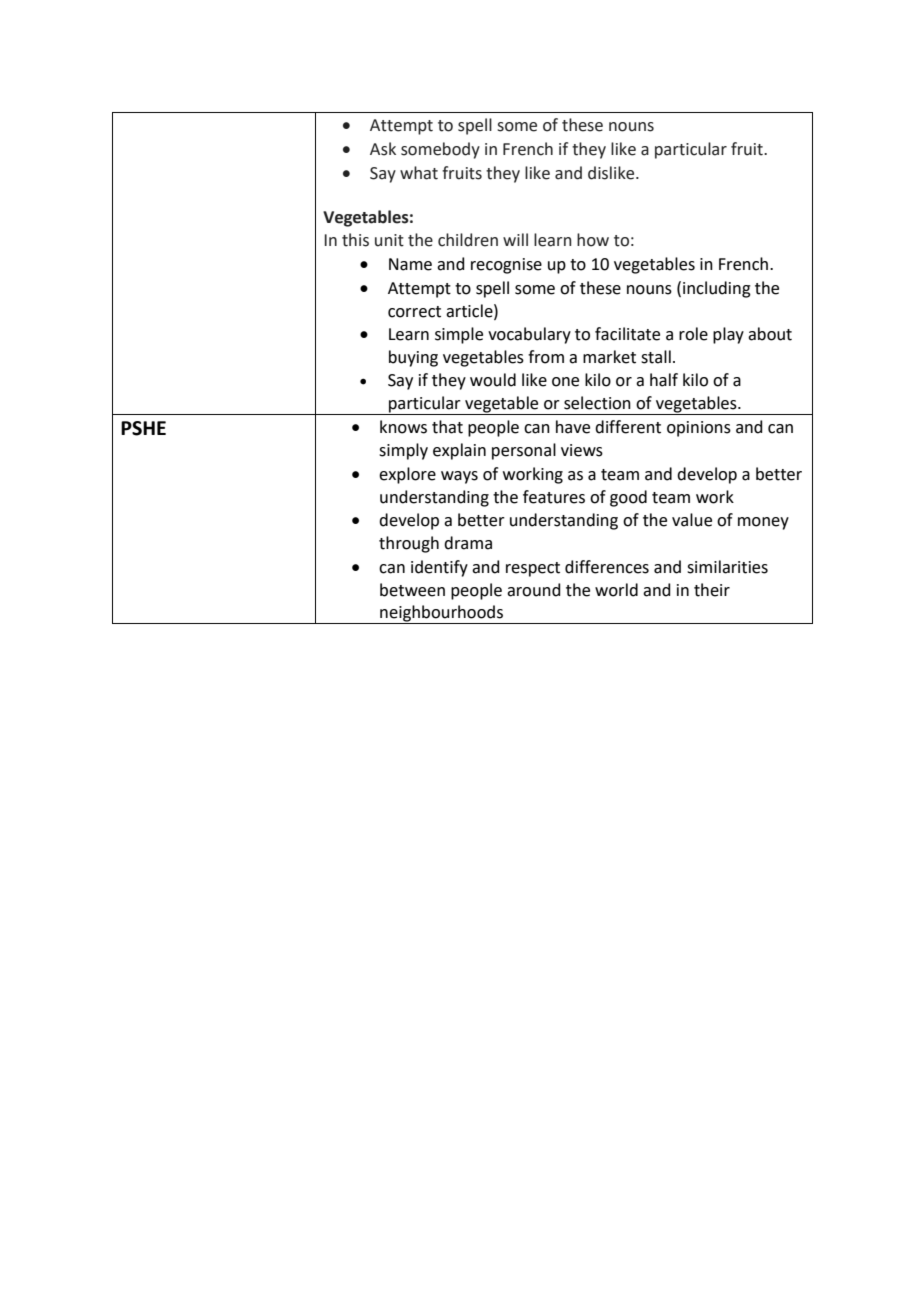  What do you see at coordinates (412, 590) in the screenshot?
I see `between` at bounding box center [412, 590].
